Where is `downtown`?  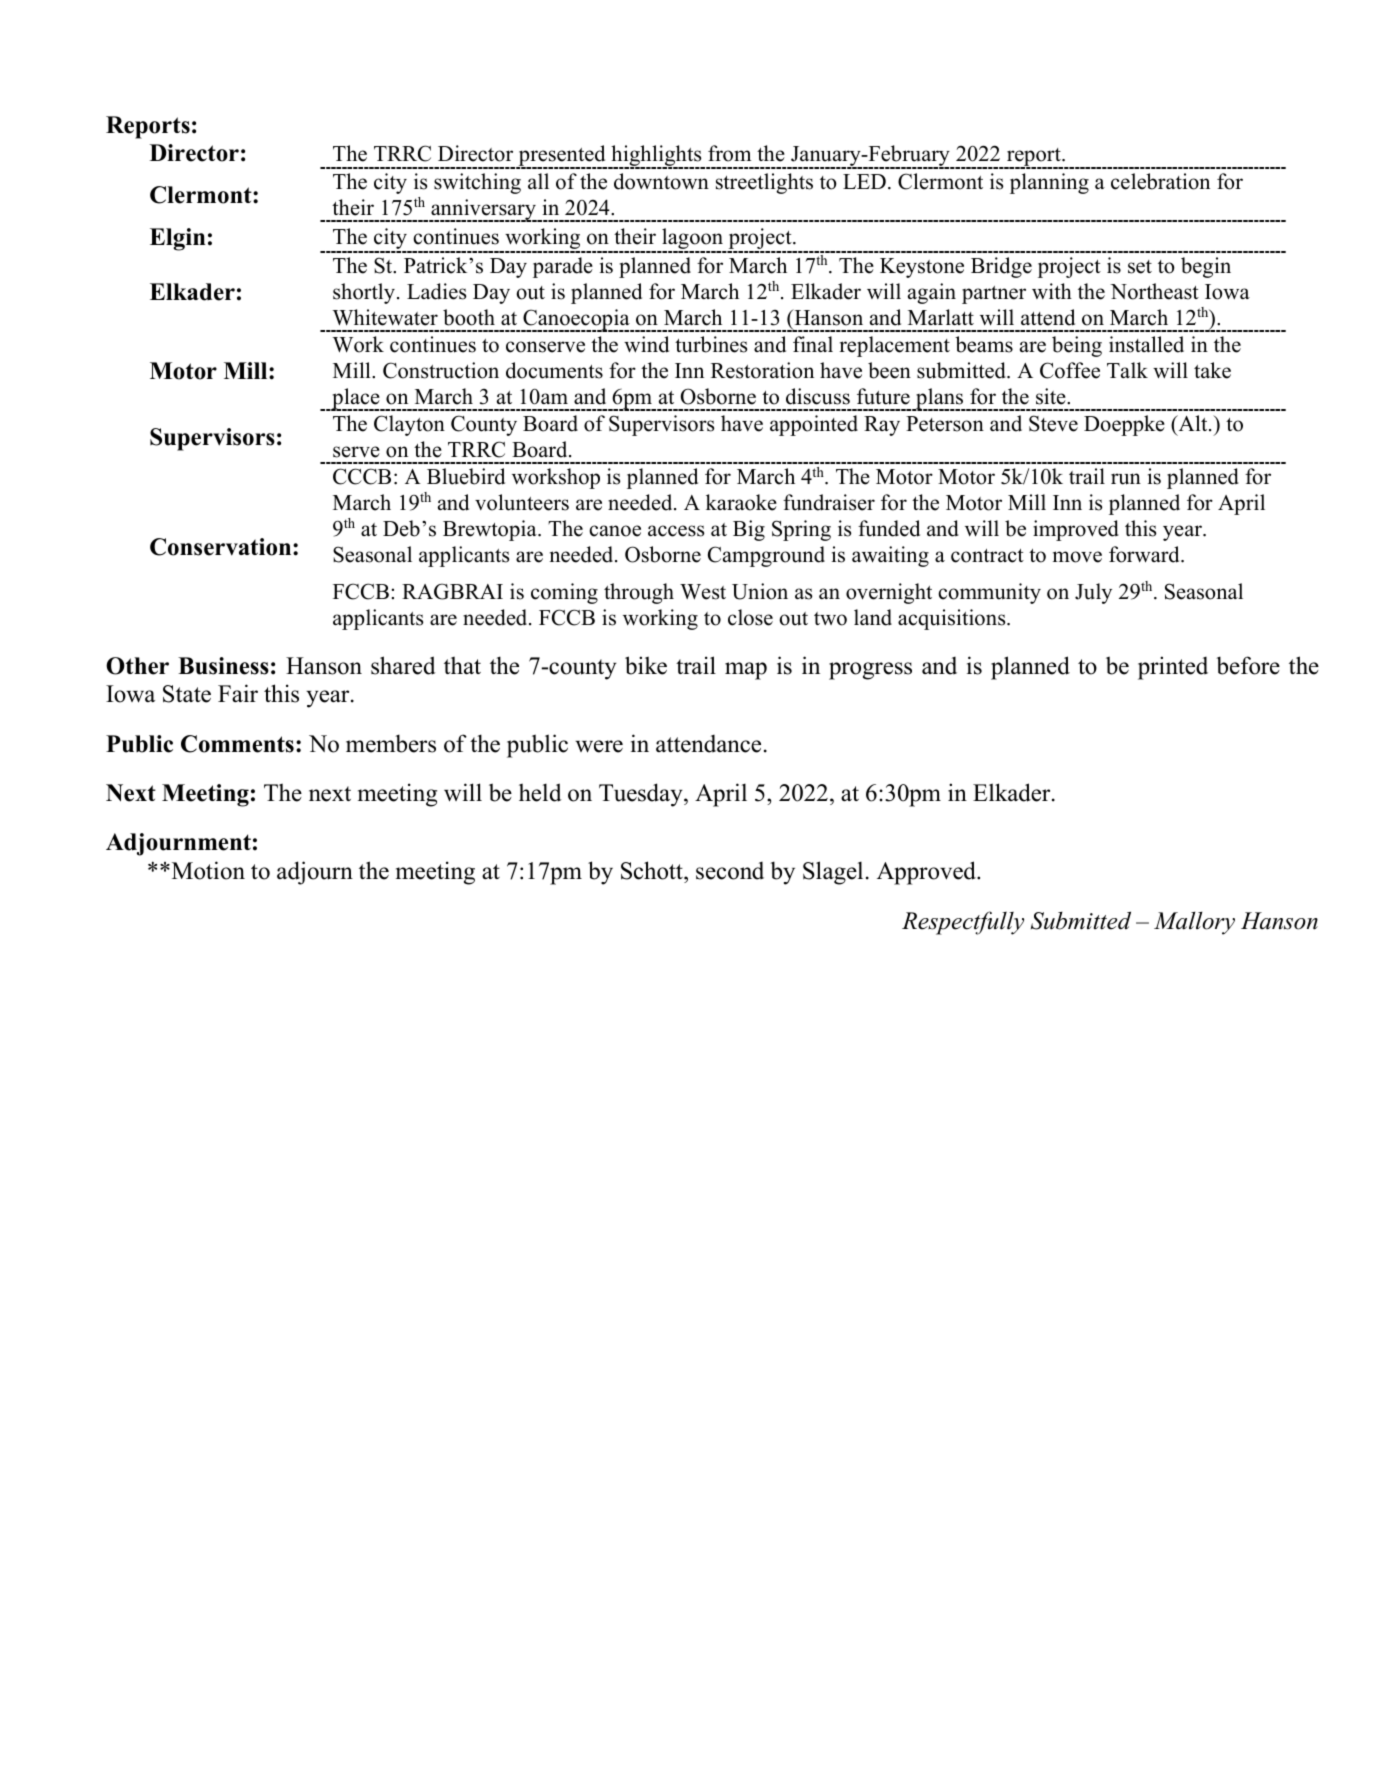 downtown is located at coordinates (661, 181).
